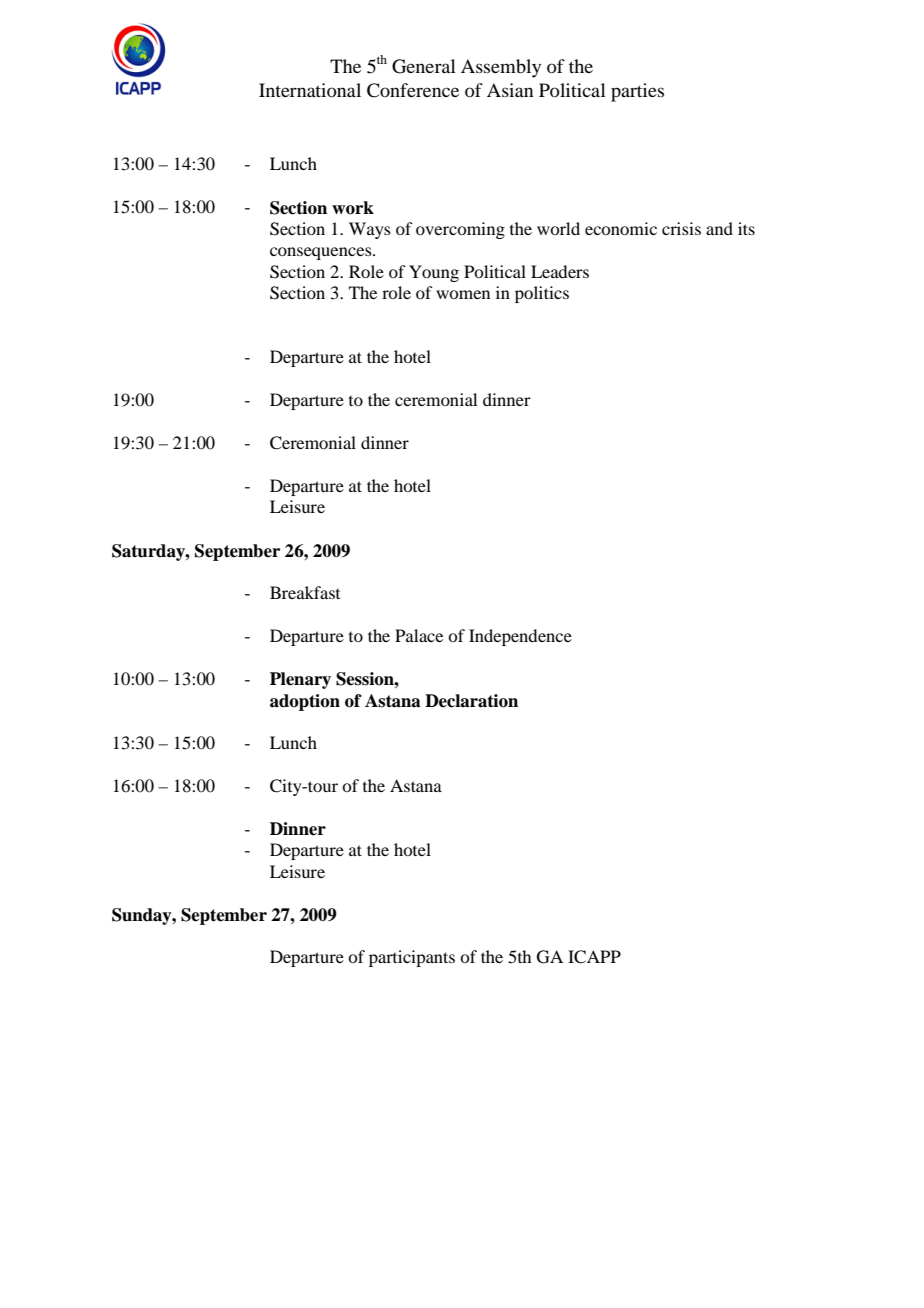 The image size is (924, 1308). Describe the element at coordinates (510, 90) in the image. I see `Asian` at that location.
